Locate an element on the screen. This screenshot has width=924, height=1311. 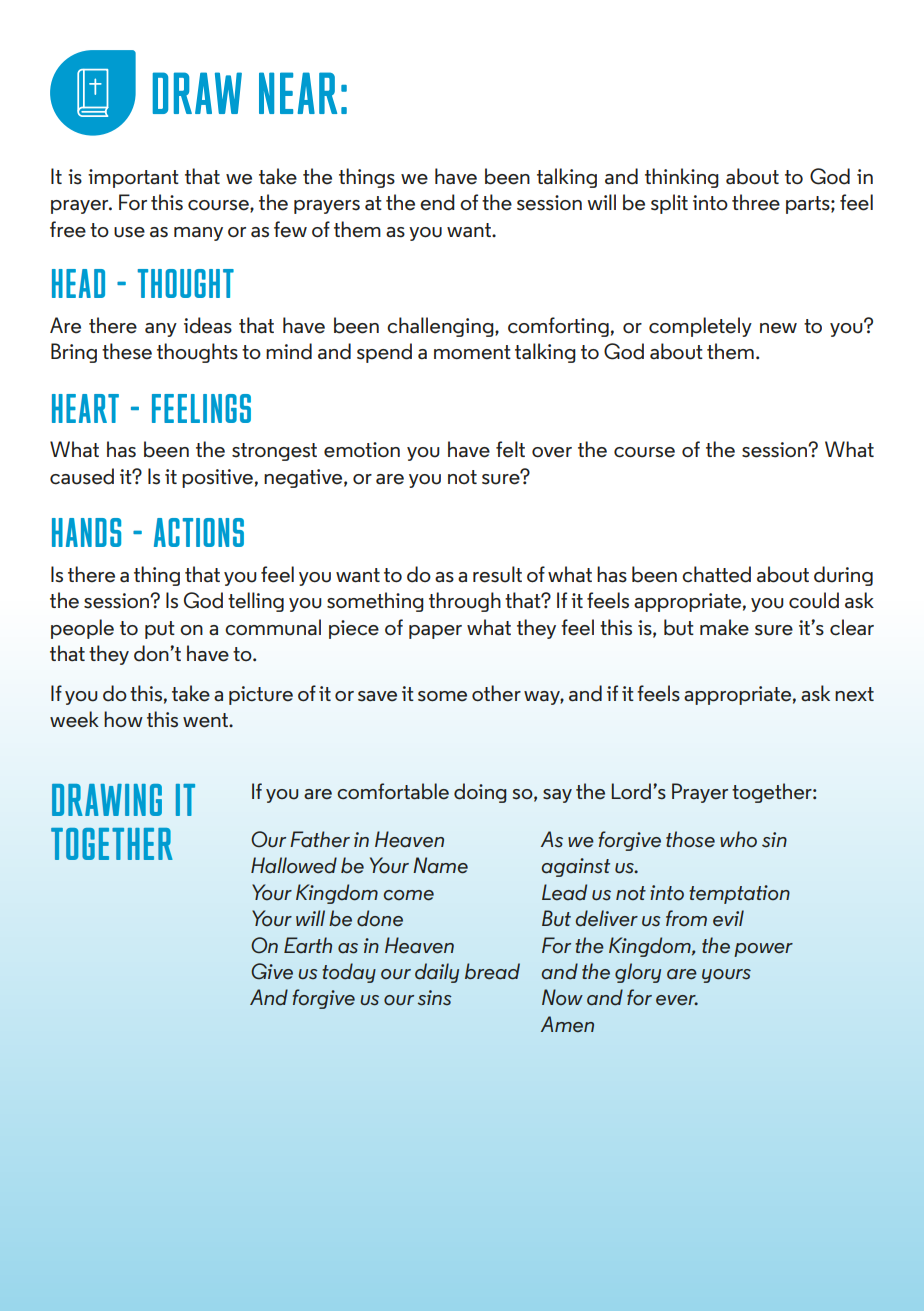
important is located at coordinates (133, 178).
